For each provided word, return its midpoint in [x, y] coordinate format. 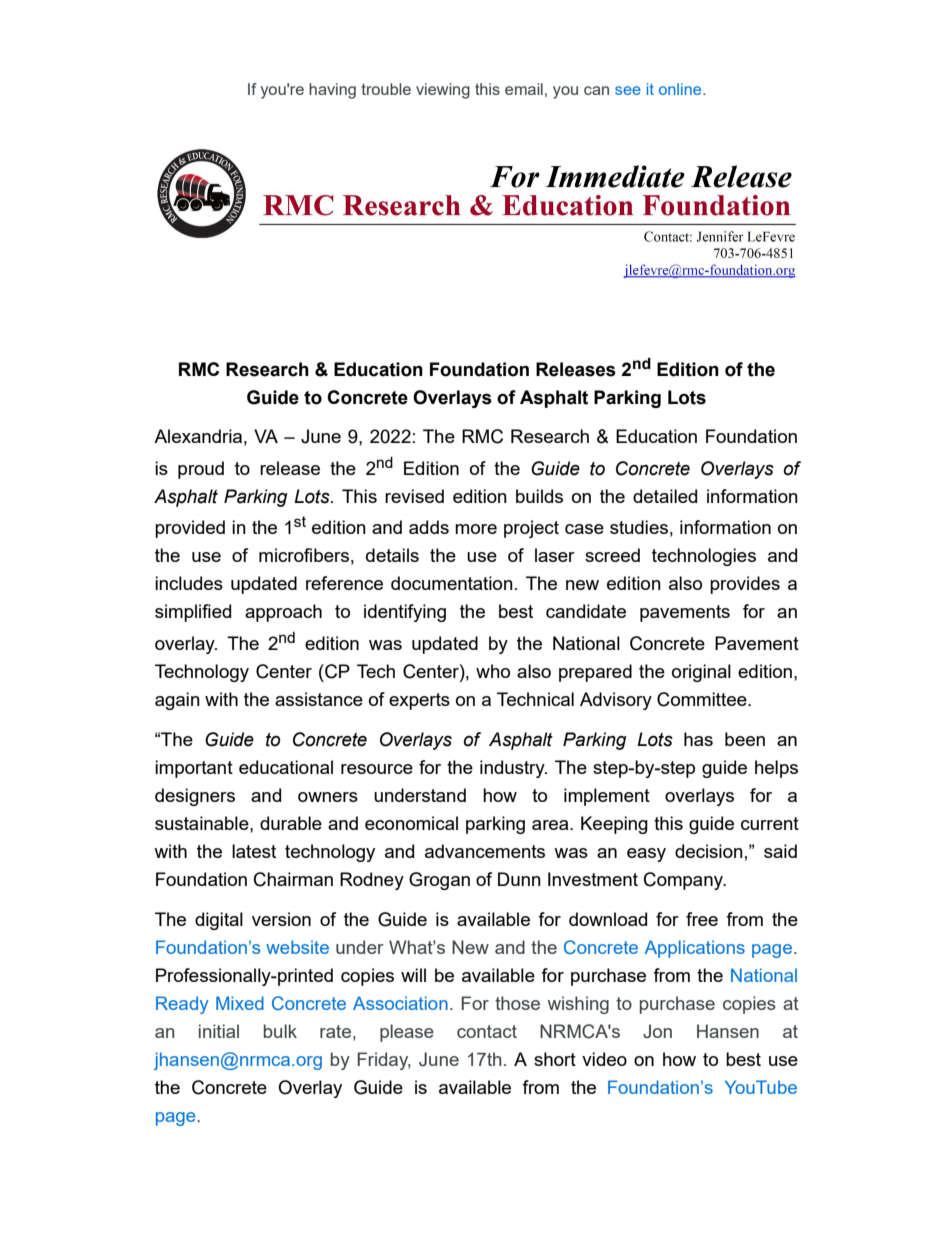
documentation [452, 583]
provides [745, 585]
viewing [443, 91]
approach [283, 613]
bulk [280, 1031]
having [332, 91]
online [681, 89]
